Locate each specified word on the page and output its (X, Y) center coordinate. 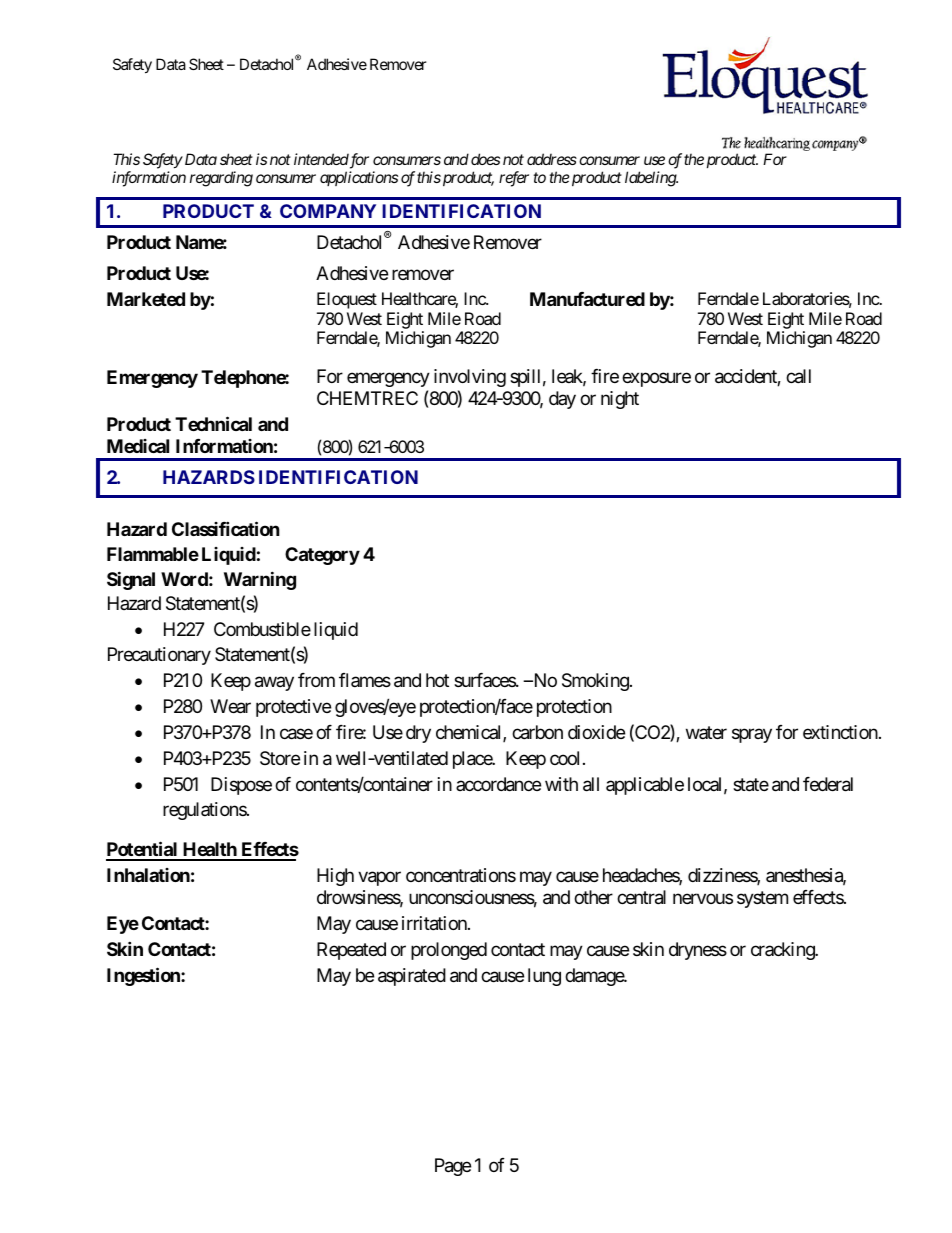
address (552, 159)
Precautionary (159, 656)
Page (453, 1167)
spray (752, 736)
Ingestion (144, 976)
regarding (221, 179)
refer (514, 179)
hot (437, 680)
